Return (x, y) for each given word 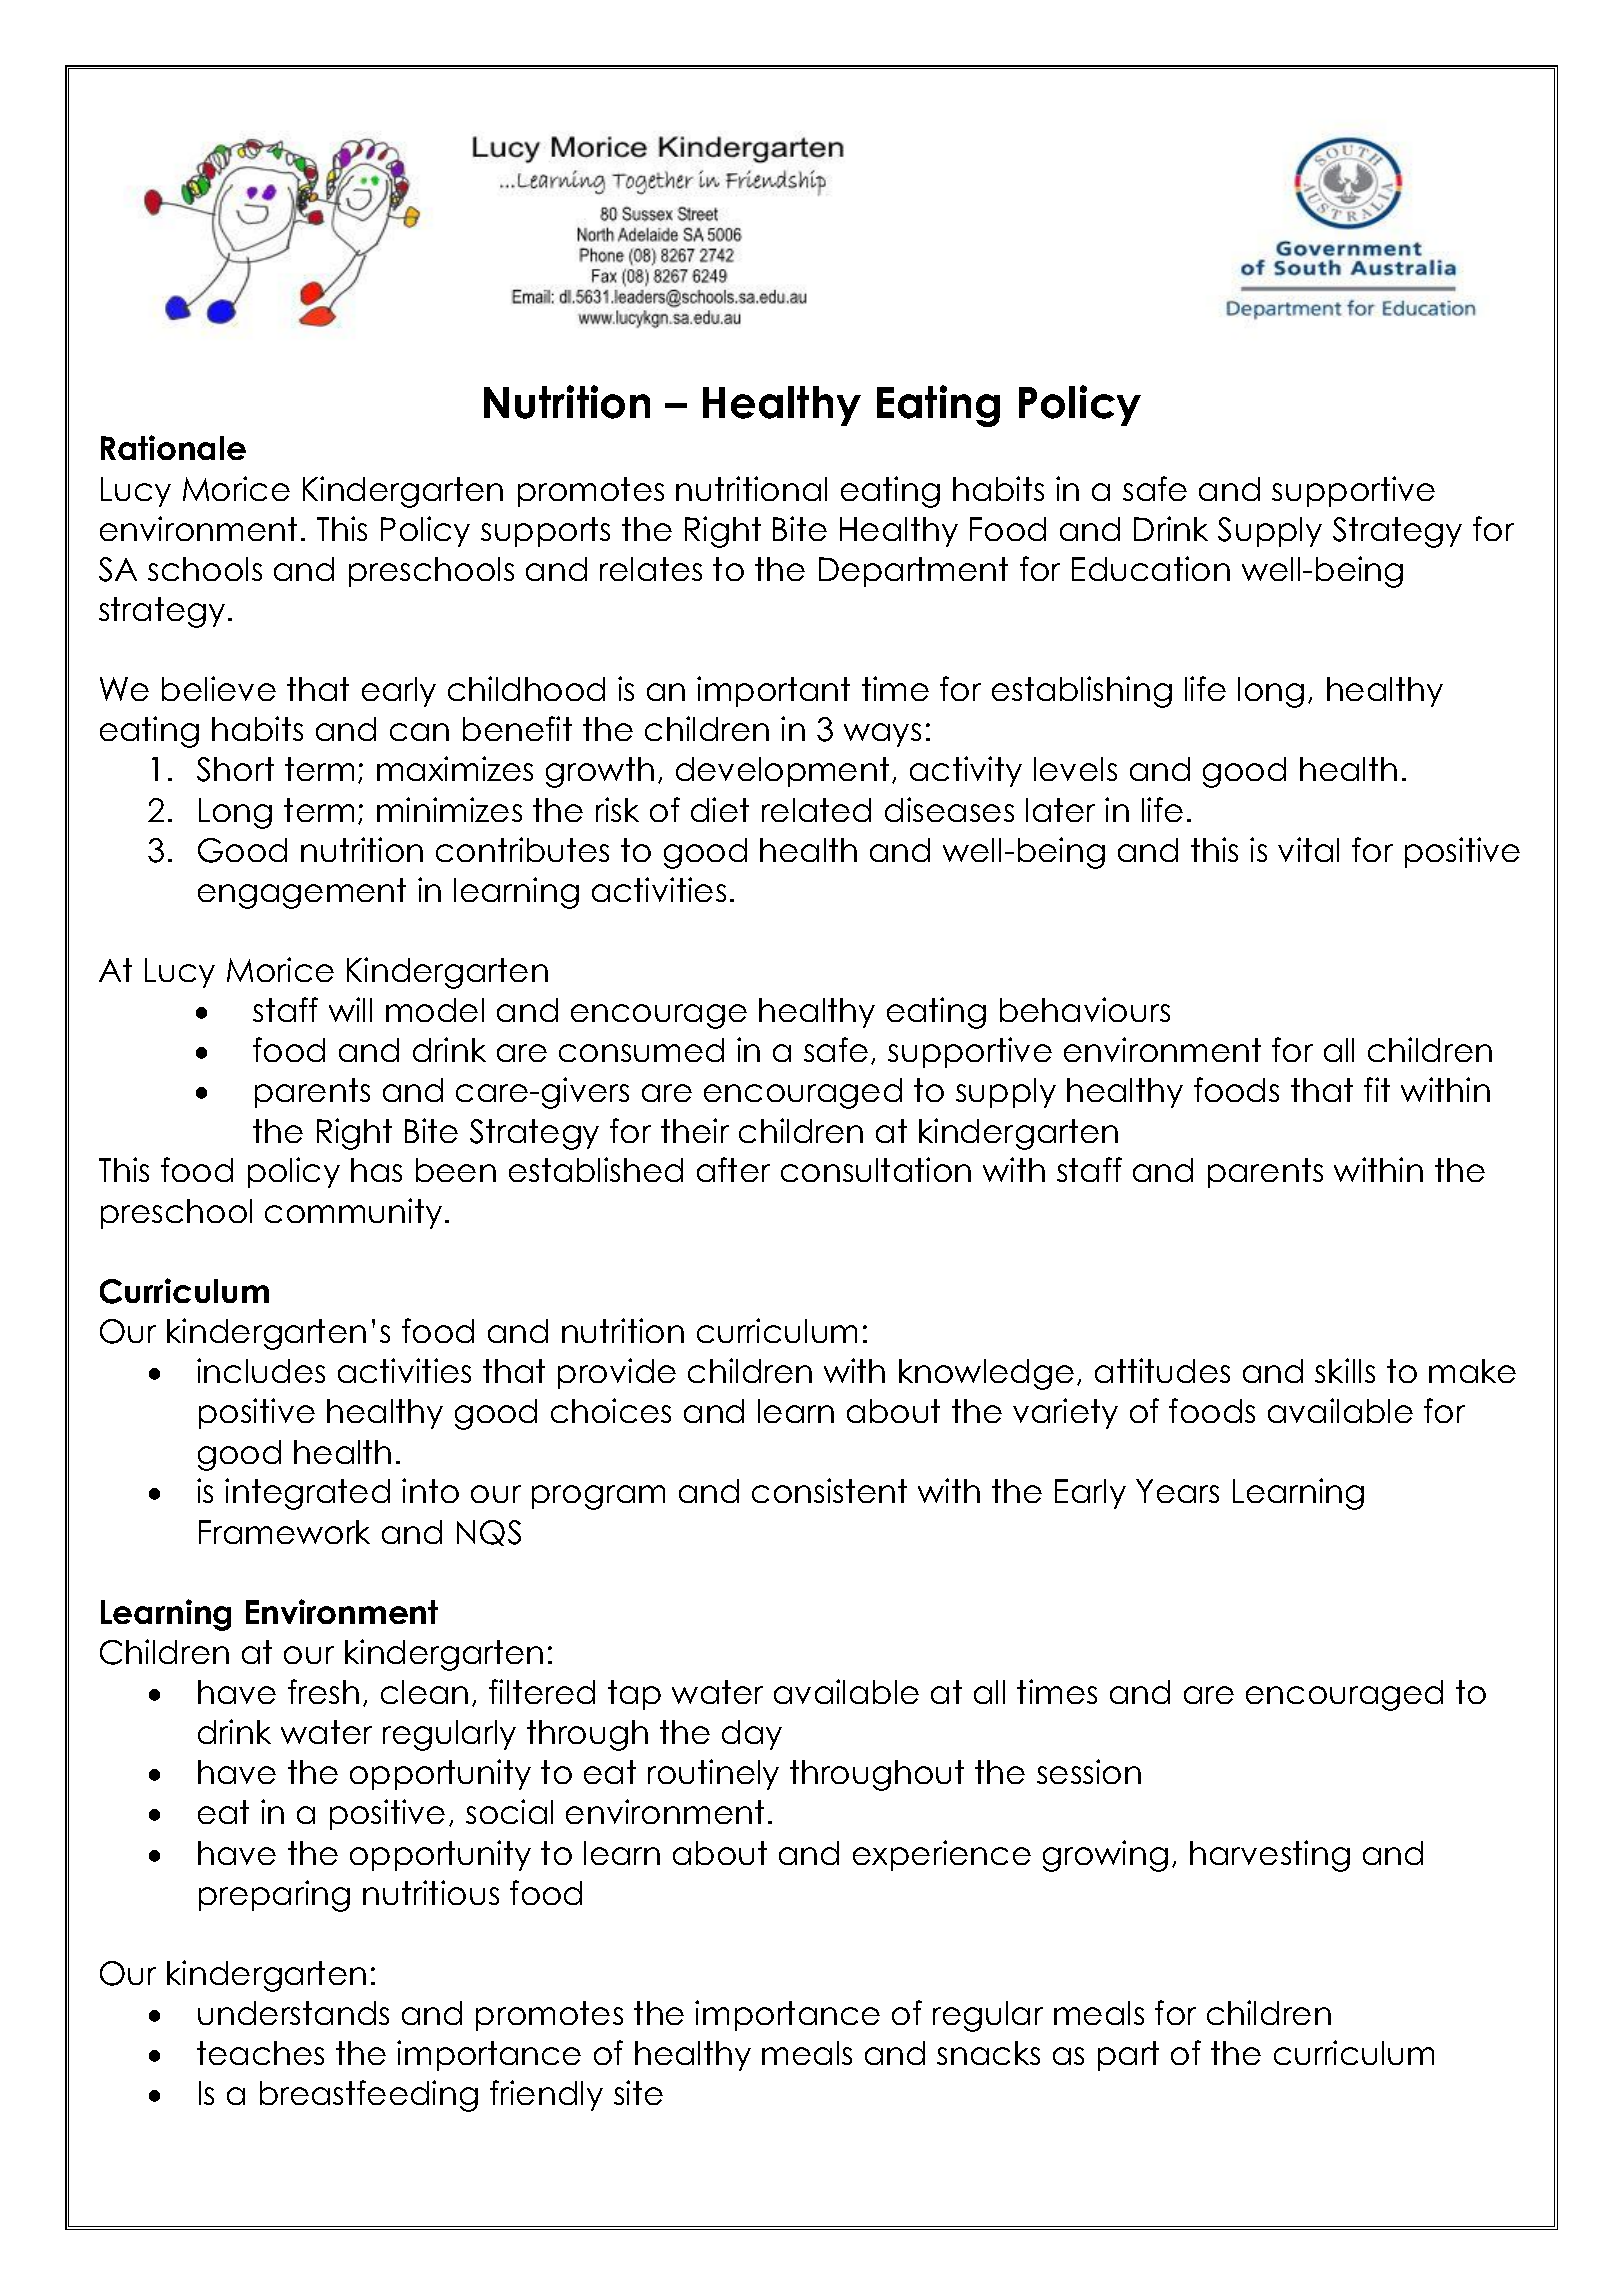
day (752, 1735)
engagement (302, 893)
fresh (323, 1691)
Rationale (173, 447)
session (1089, 1771)
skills (1345, 1370)
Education (1151, 568)
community (353, 1213)
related (816, 810)
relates (651, 569)
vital (1308, 849)
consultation (876, 1169)
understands (293, 2013)
